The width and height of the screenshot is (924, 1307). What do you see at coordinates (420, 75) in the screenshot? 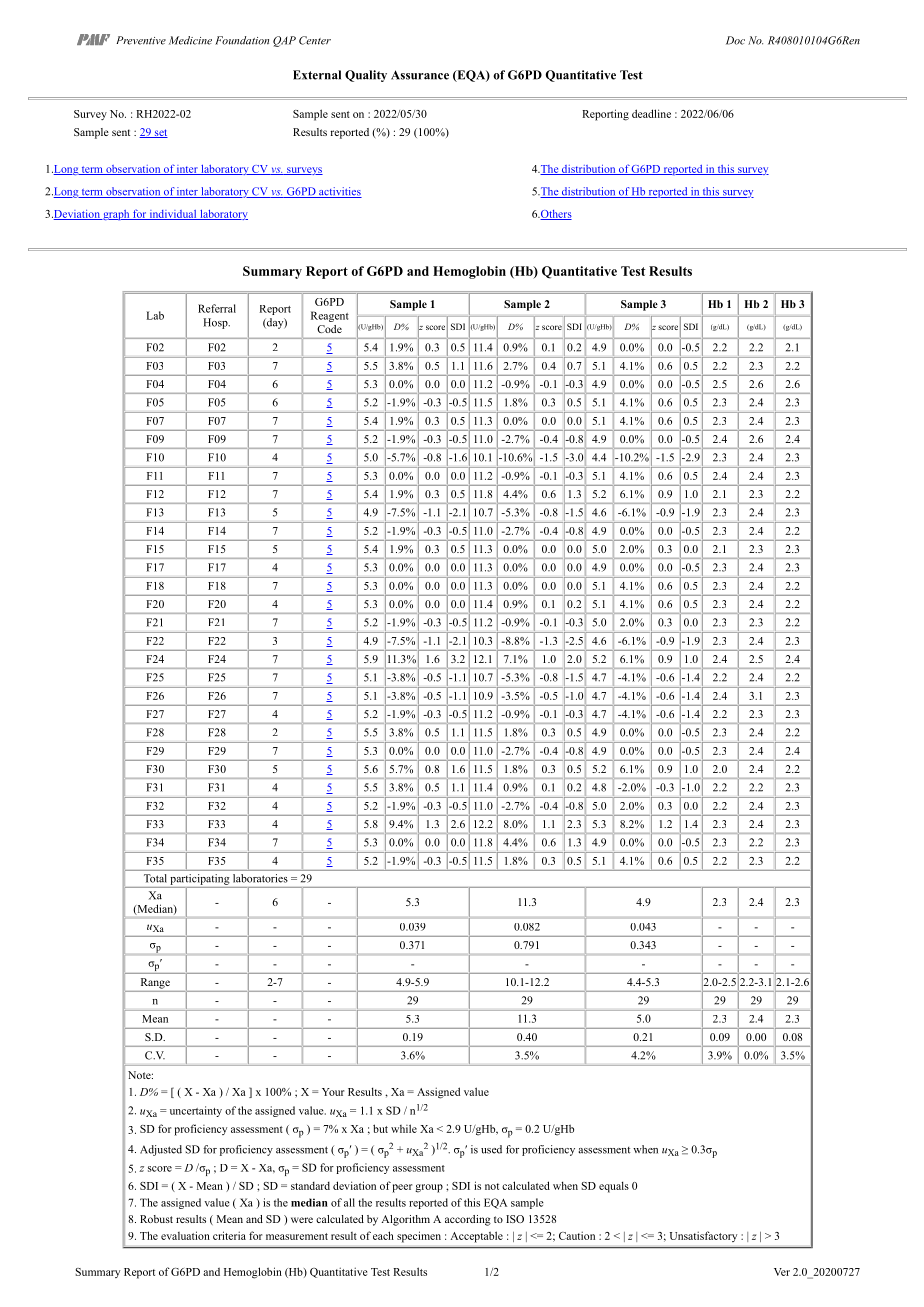
I see `Assurance` at bounding box center [420, 75].
